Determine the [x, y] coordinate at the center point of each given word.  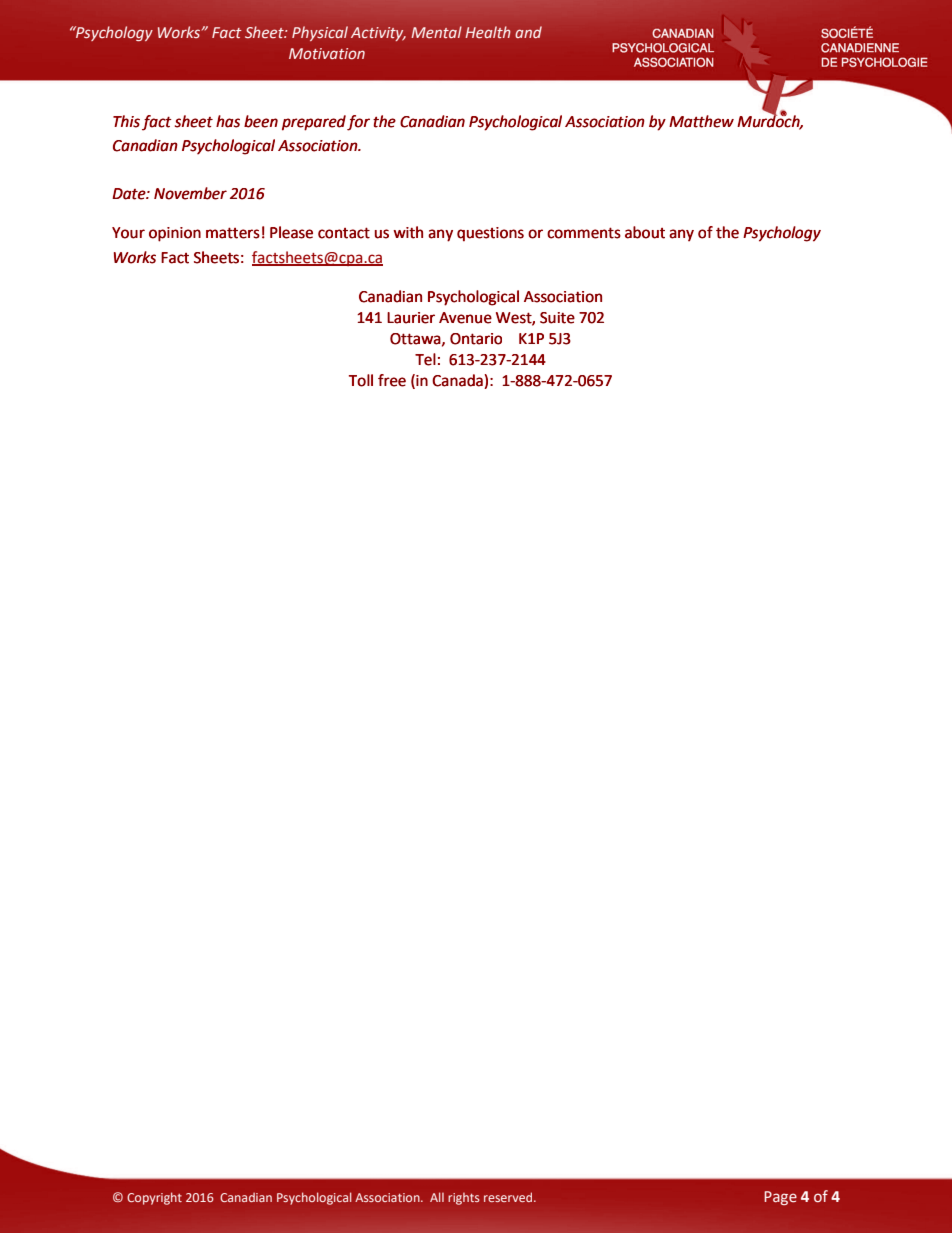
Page [780, 1198]
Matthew [701, 121]
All [437, 1197]
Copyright [154, 1198]
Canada [457, 380]
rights [464, 1199]
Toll [361, 380]
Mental [436, 32]
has [228, 121]
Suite [557, 318]
